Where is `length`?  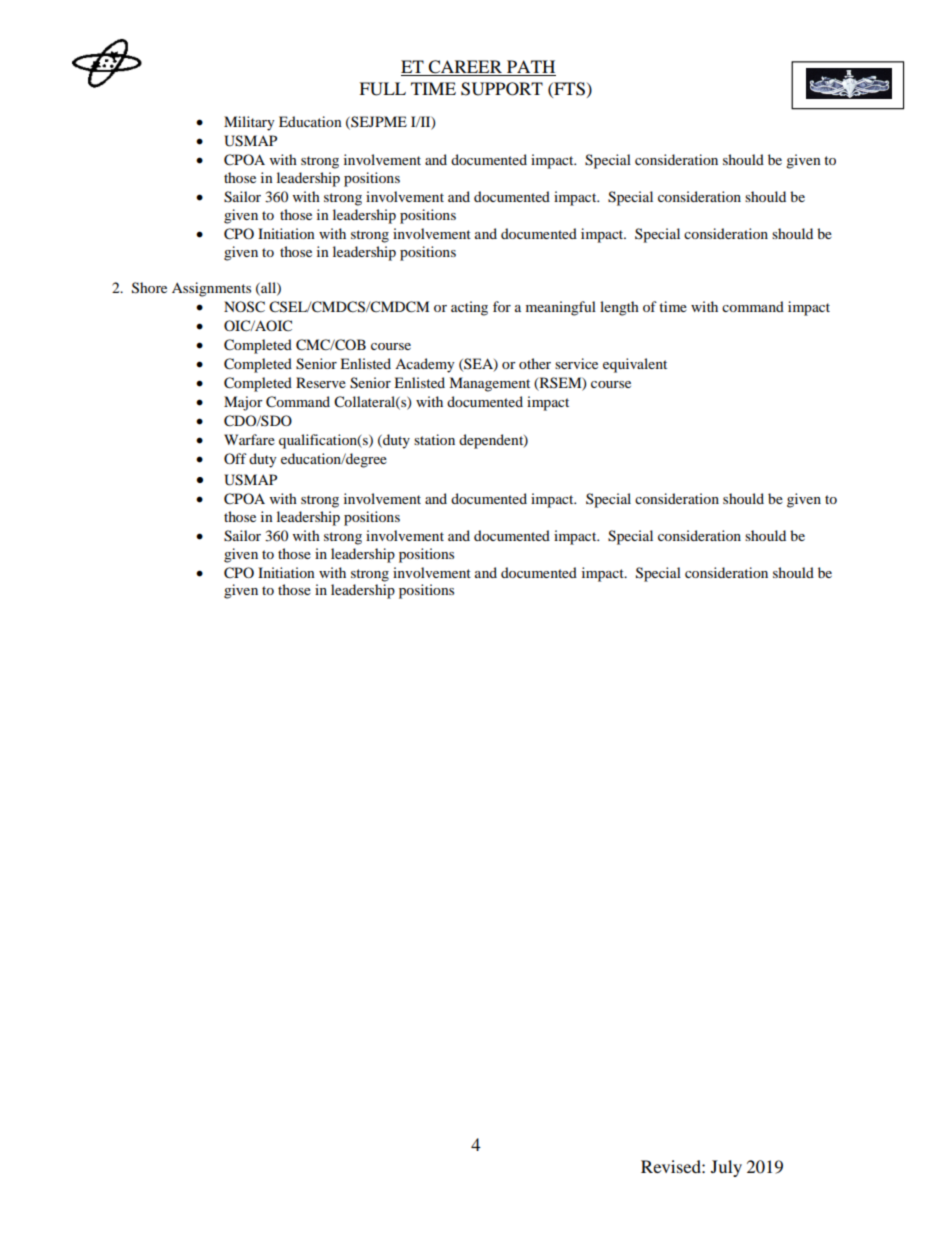 length is located at coordinates (619, 308).
